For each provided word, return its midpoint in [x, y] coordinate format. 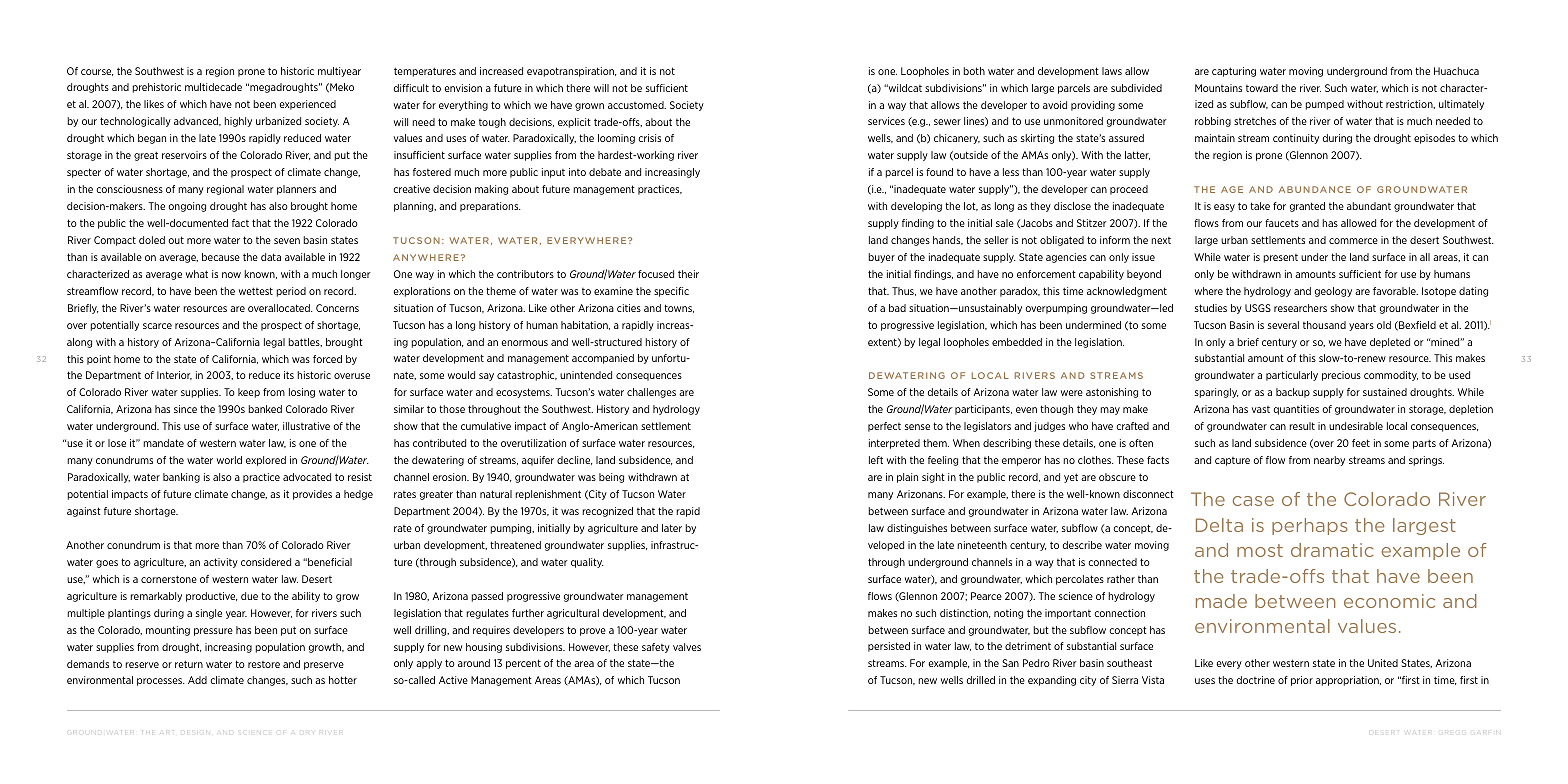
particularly [1292, 376]
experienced [307, 105]
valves [687, 647]
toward [1262, 88]
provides [312, 495]
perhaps [1310, 526]
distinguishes [917, 529]
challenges [651, 393]
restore [264, 664]
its [289, 375]
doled [152, 240]
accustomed [637, 105]
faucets [1282, 223]
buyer [881, 258]
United [1383, 663]
